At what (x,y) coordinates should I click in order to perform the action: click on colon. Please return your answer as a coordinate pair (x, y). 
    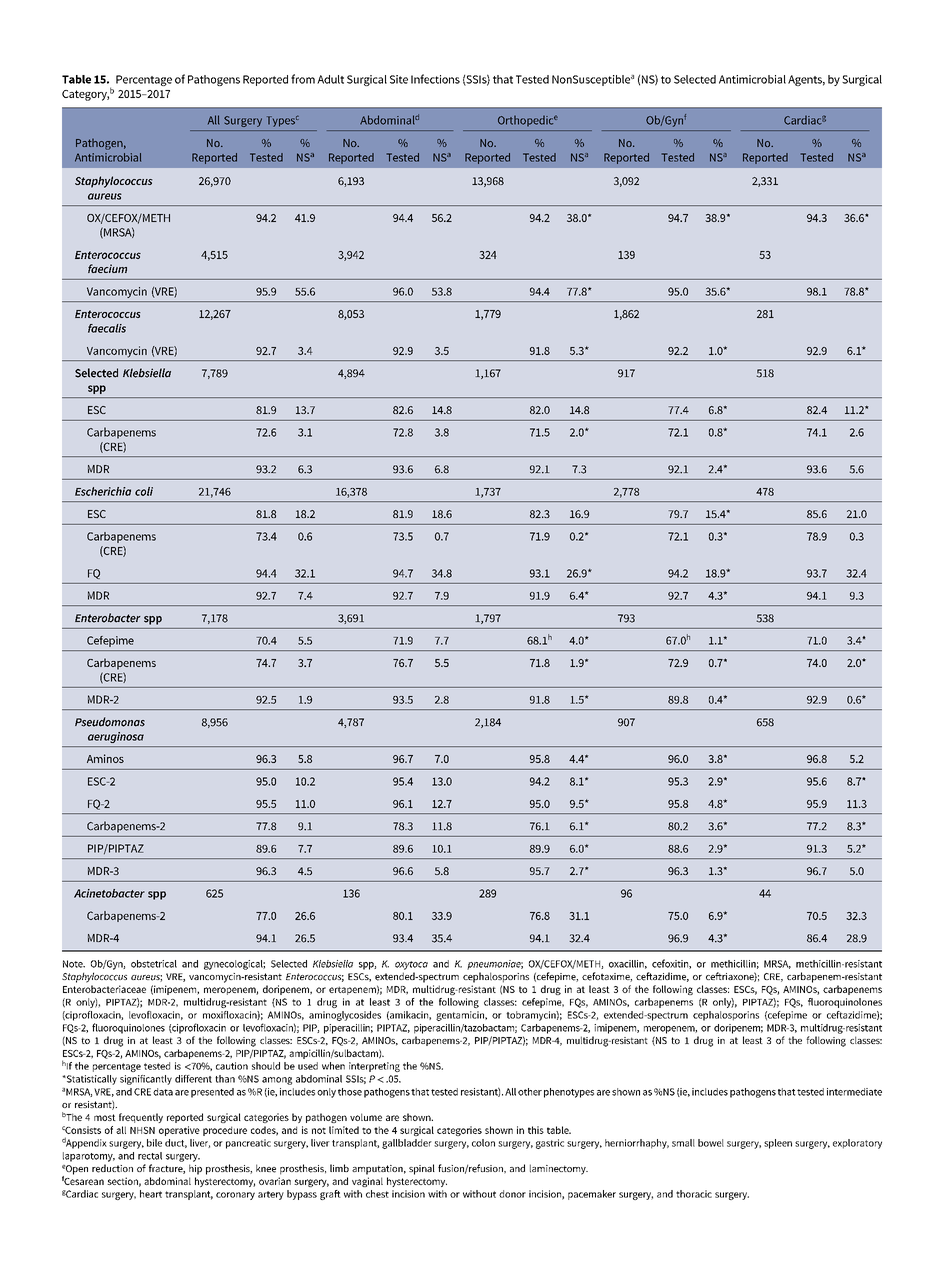
    Looking at the image, I should click on (483, 1143).
